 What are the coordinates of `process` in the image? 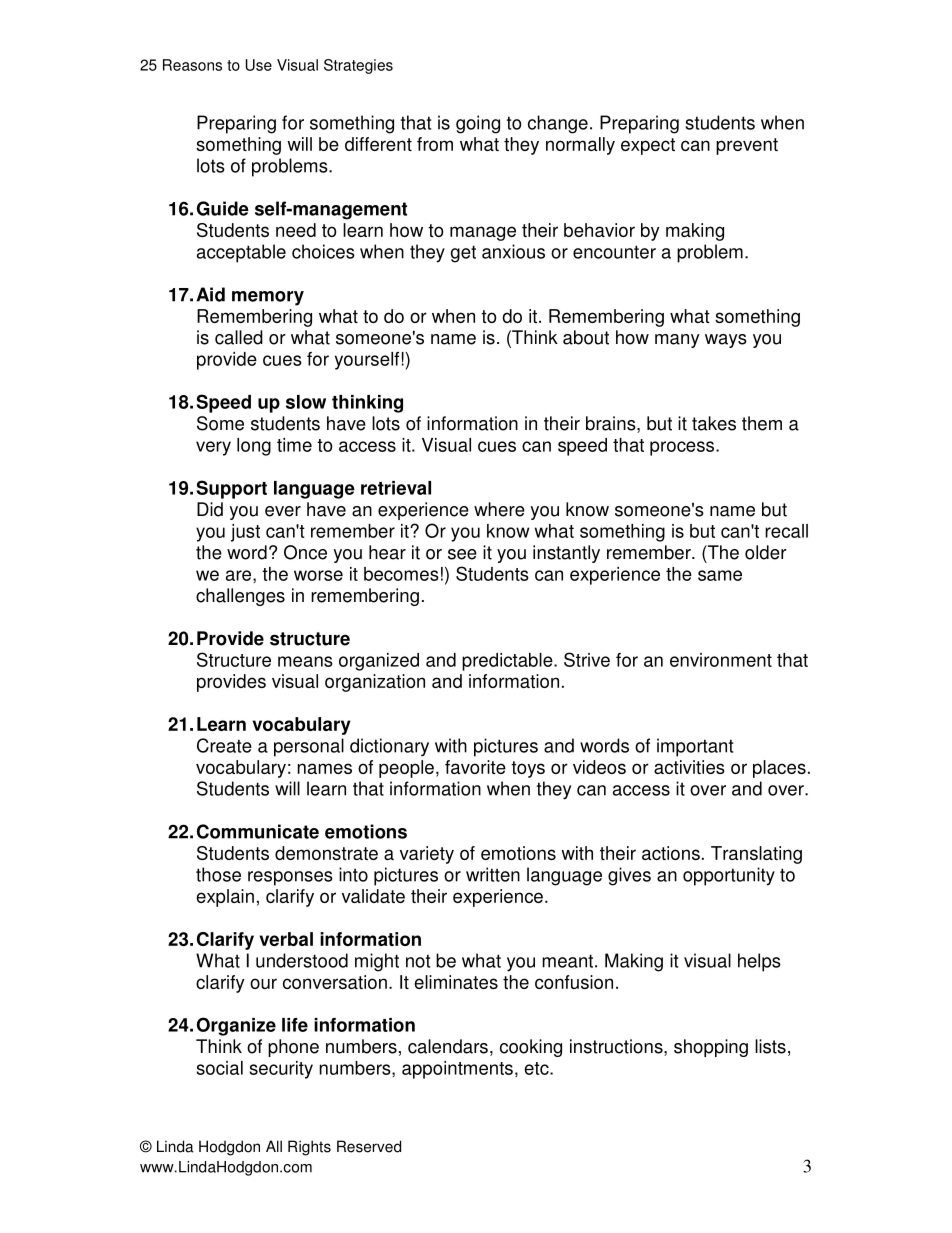 It's located at (683, 448).
